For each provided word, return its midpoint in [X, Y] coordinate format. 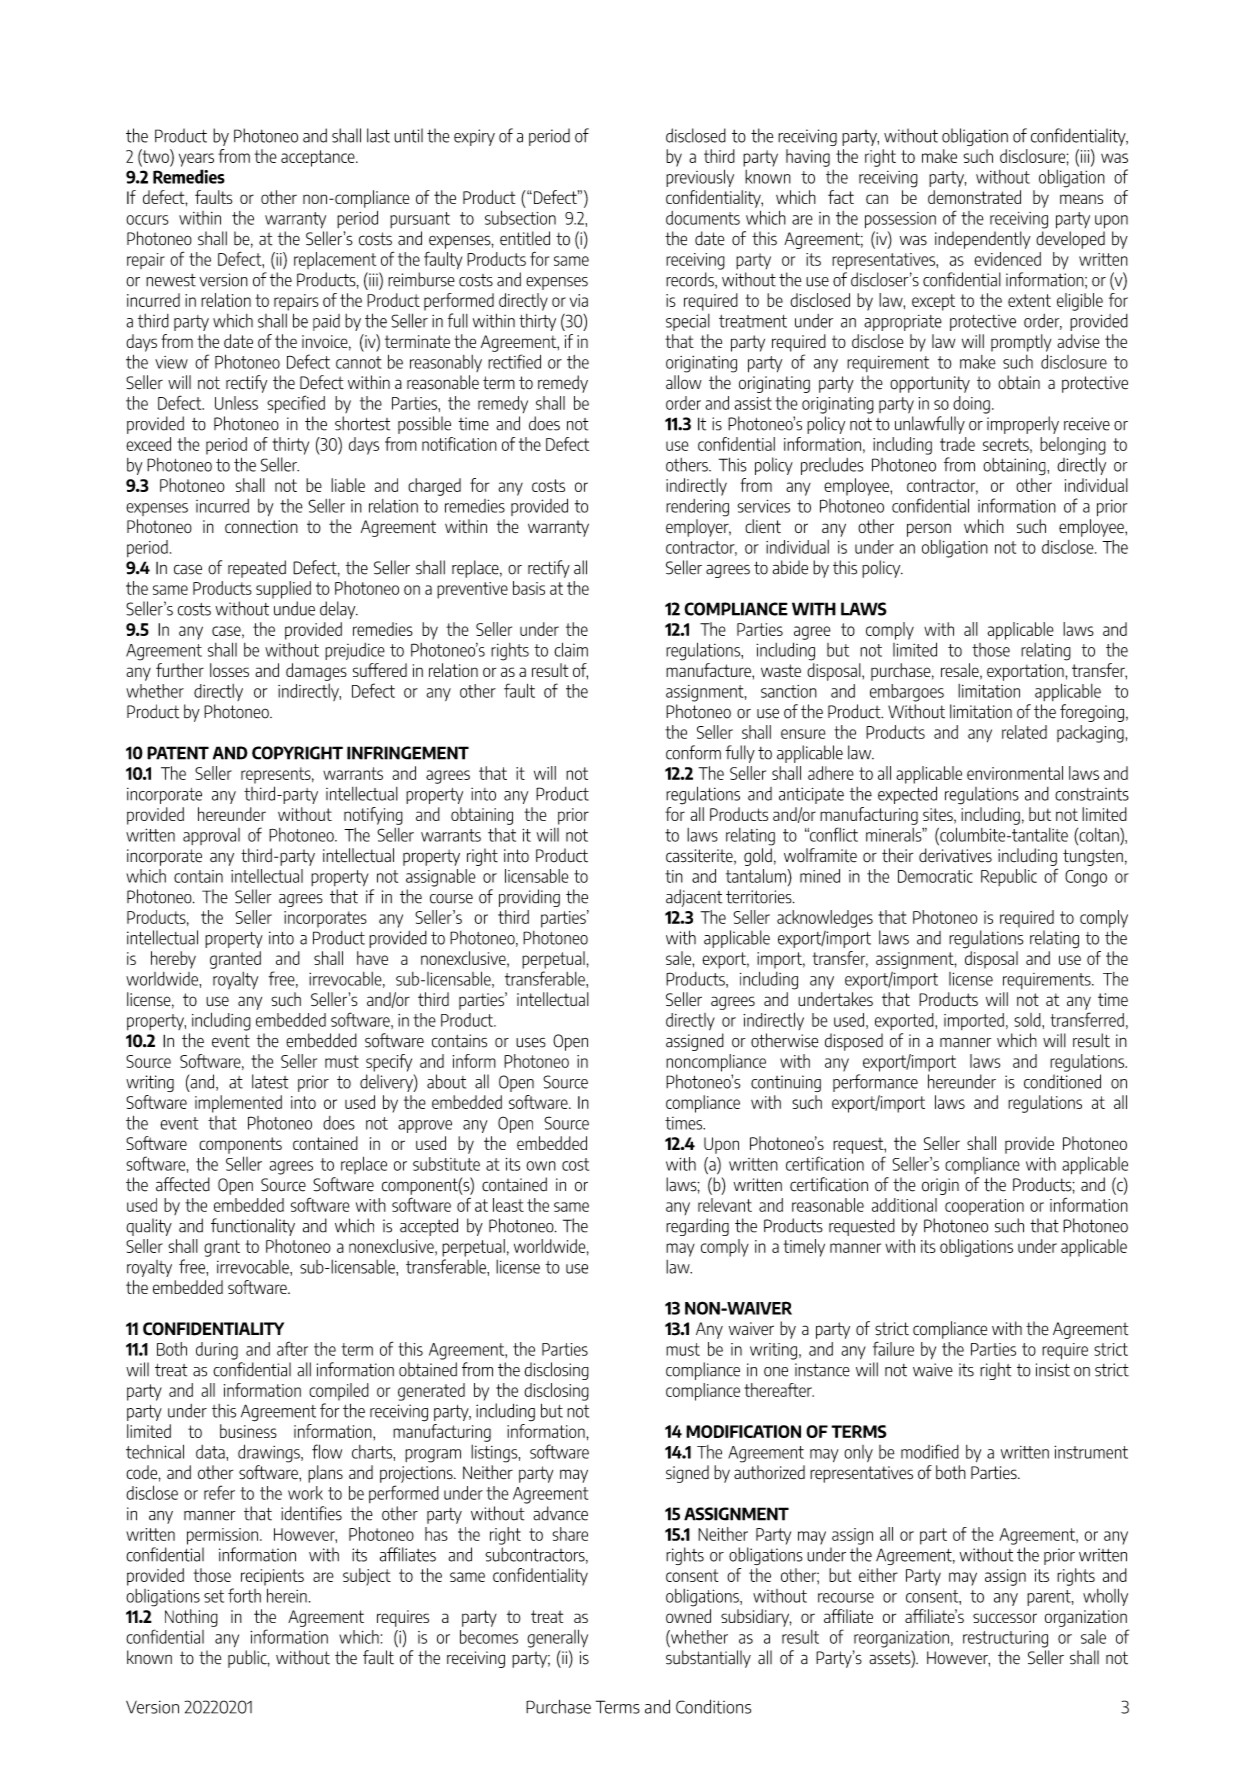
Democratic [935, 876]
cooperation [984, 1207]
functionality [253, 1227]
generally [557, 1638]
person [929, 530]
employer [698, 528]
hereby [173, 960]
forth [244, 1595]
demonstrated [974, 197]
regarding [697, 1227]
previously [700, 178]
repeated [257, 569]
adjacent [694, 898]
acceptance [319, 158]
